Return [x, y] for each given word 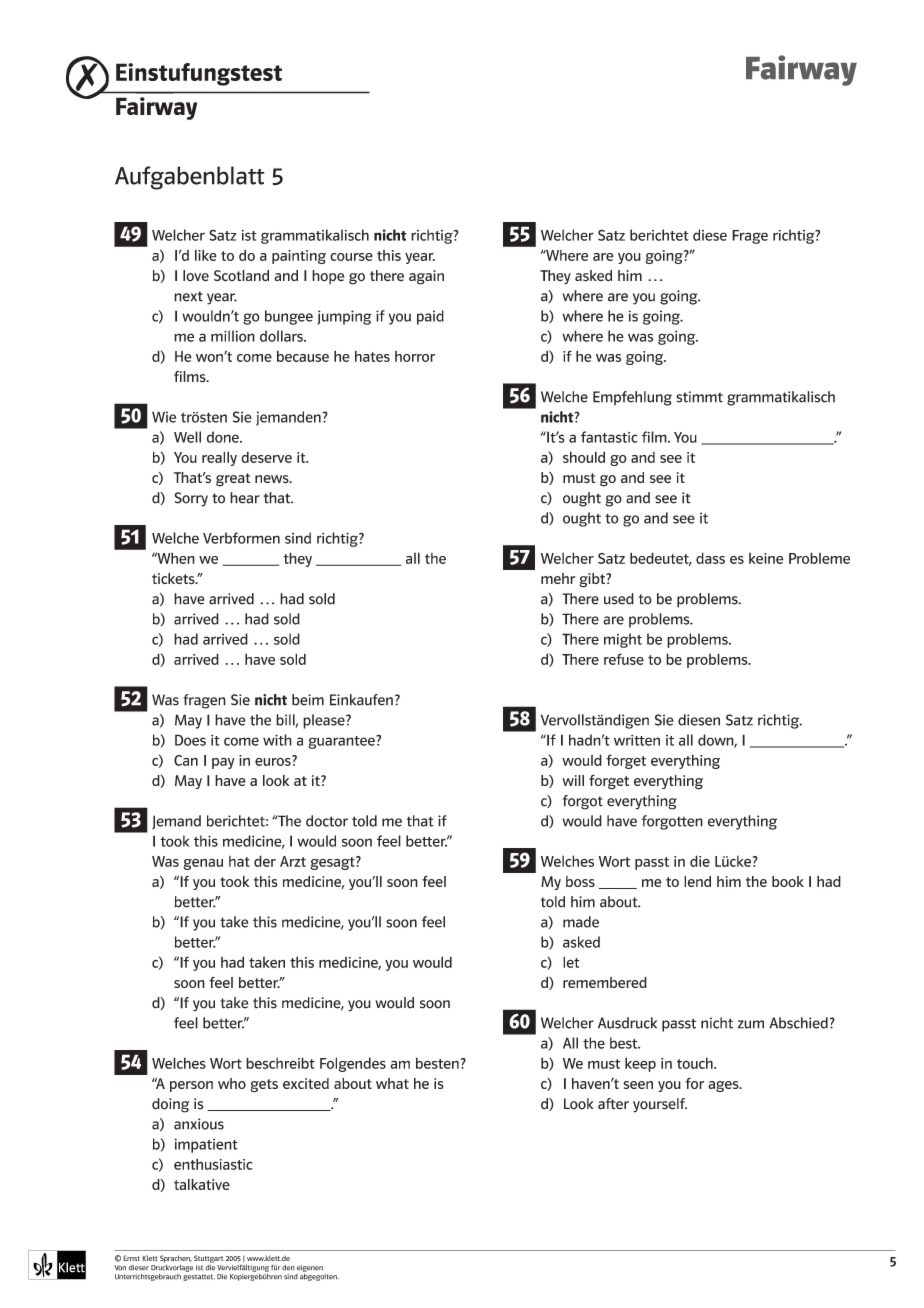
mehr [558, 578]
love [196, 276]
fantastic [609, 437]
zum [751, 1024]
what [392, 1083]
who [232, 1083]
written [637, 740]
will [573, 780]
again [426, 277]
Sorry [191, 499]
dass [710, 558]
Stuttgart [208, 1259]
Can [186, 760]
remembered [605, 982]
